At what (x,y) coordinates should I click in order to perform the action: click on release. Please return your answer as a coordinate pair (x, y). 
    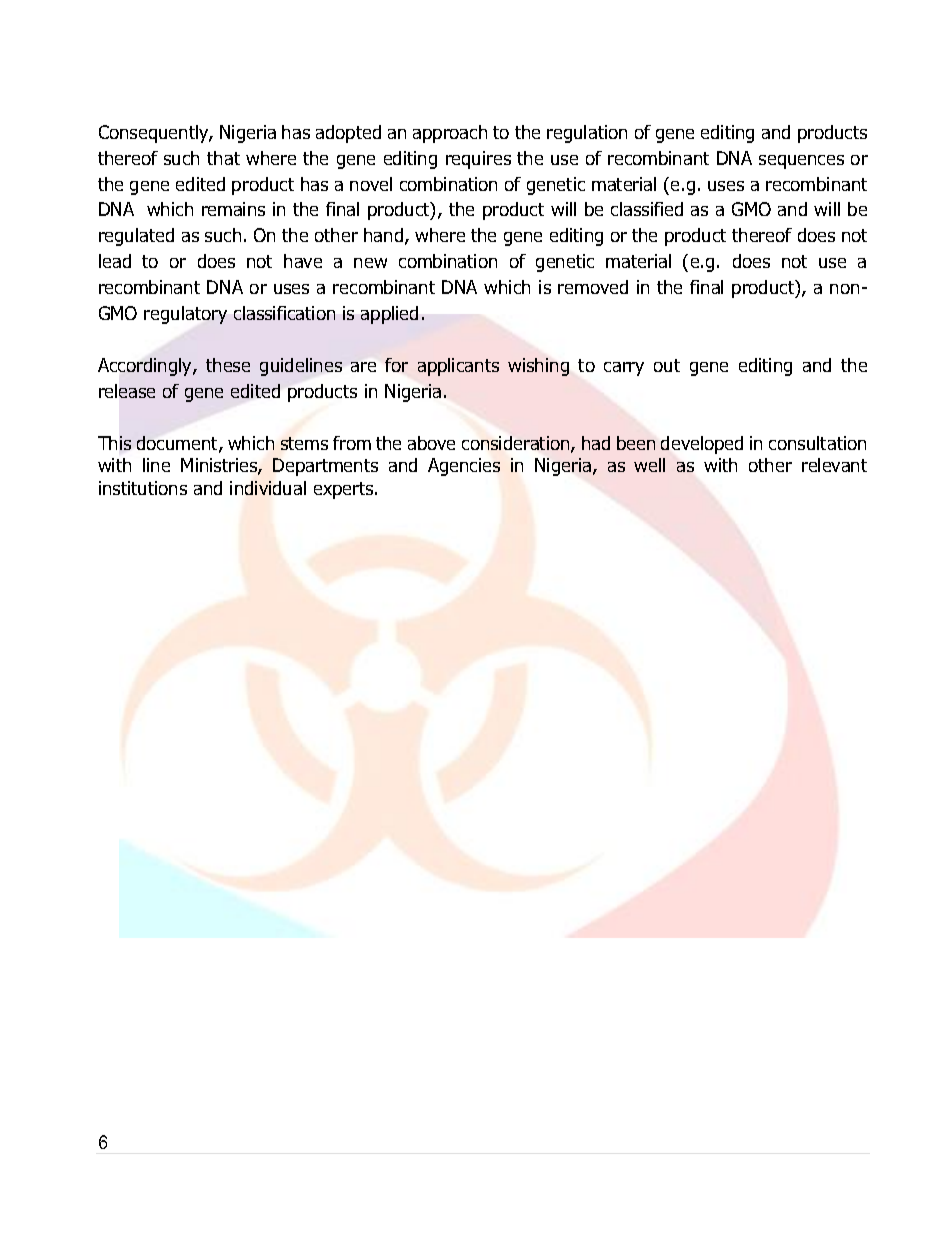
    Looking at the image, I should click on (127, 391).
